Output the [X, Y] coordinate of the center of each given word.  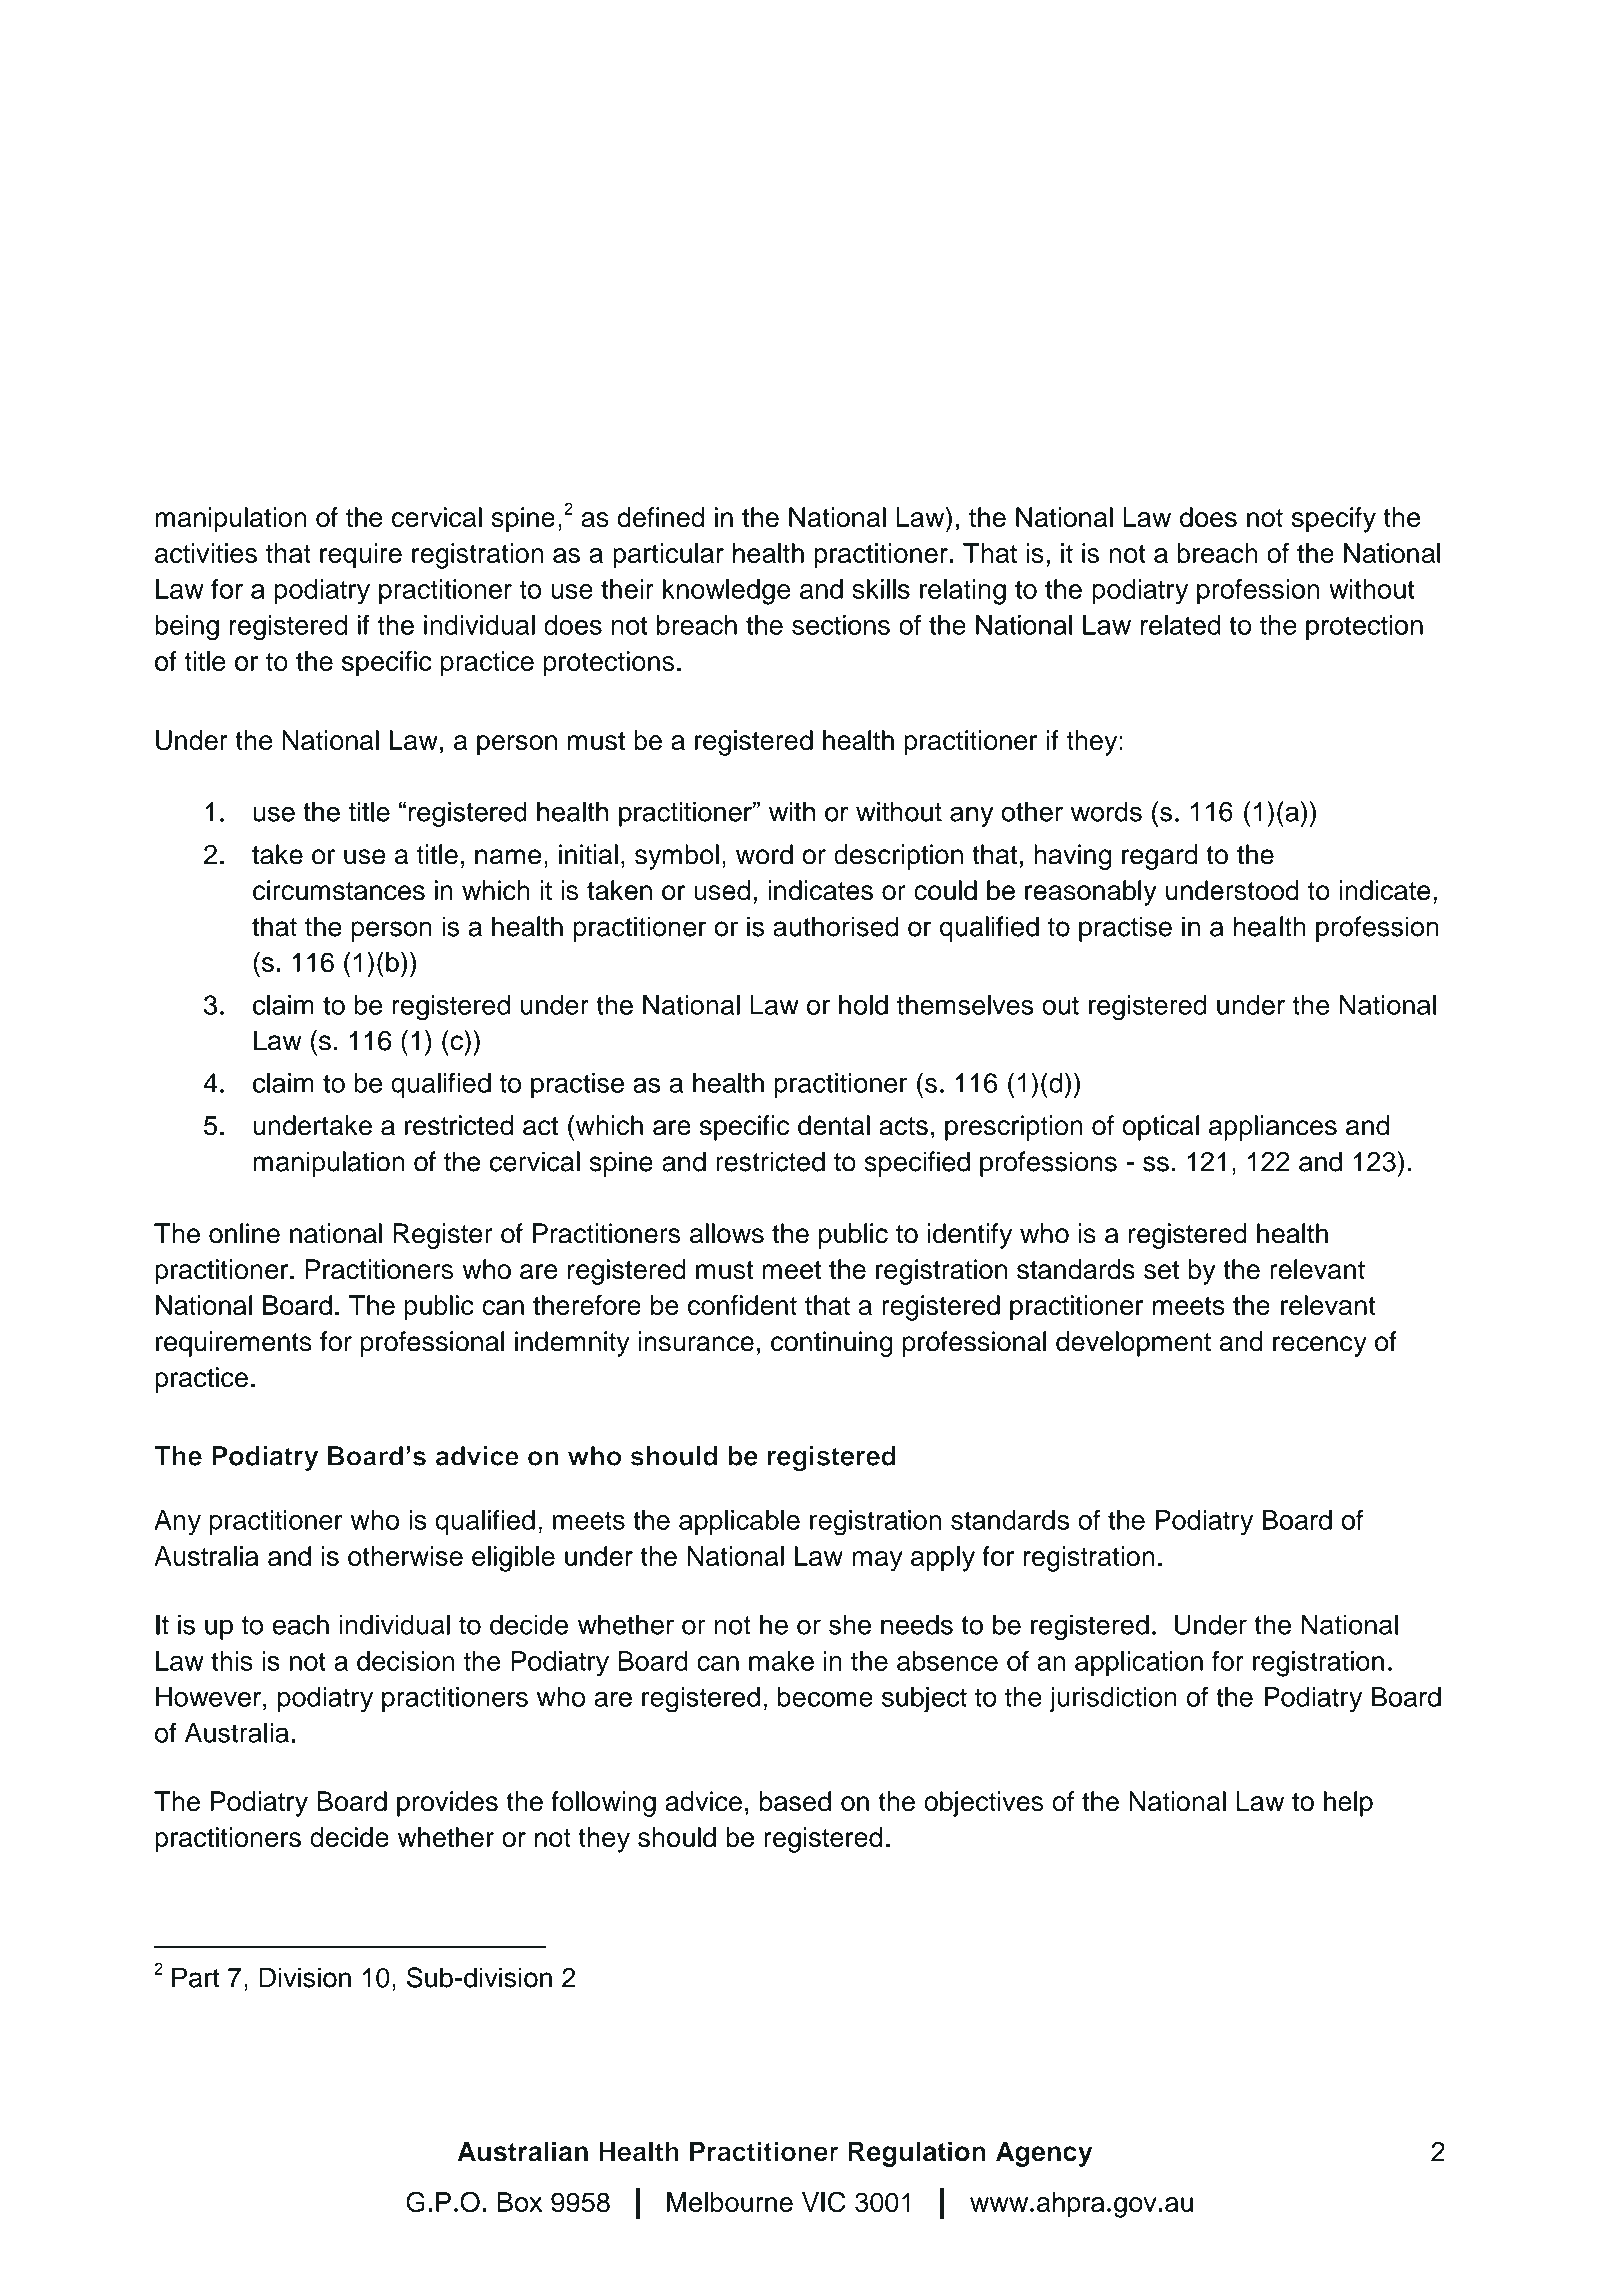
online [244, 1233]
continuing [832, 1344]
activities [206, 553]
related [1181, 625]
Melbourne [730, 2202]
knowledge [727, 592]
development [1133, 1344]
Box [519, 2202]
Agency [1044, 2154]
